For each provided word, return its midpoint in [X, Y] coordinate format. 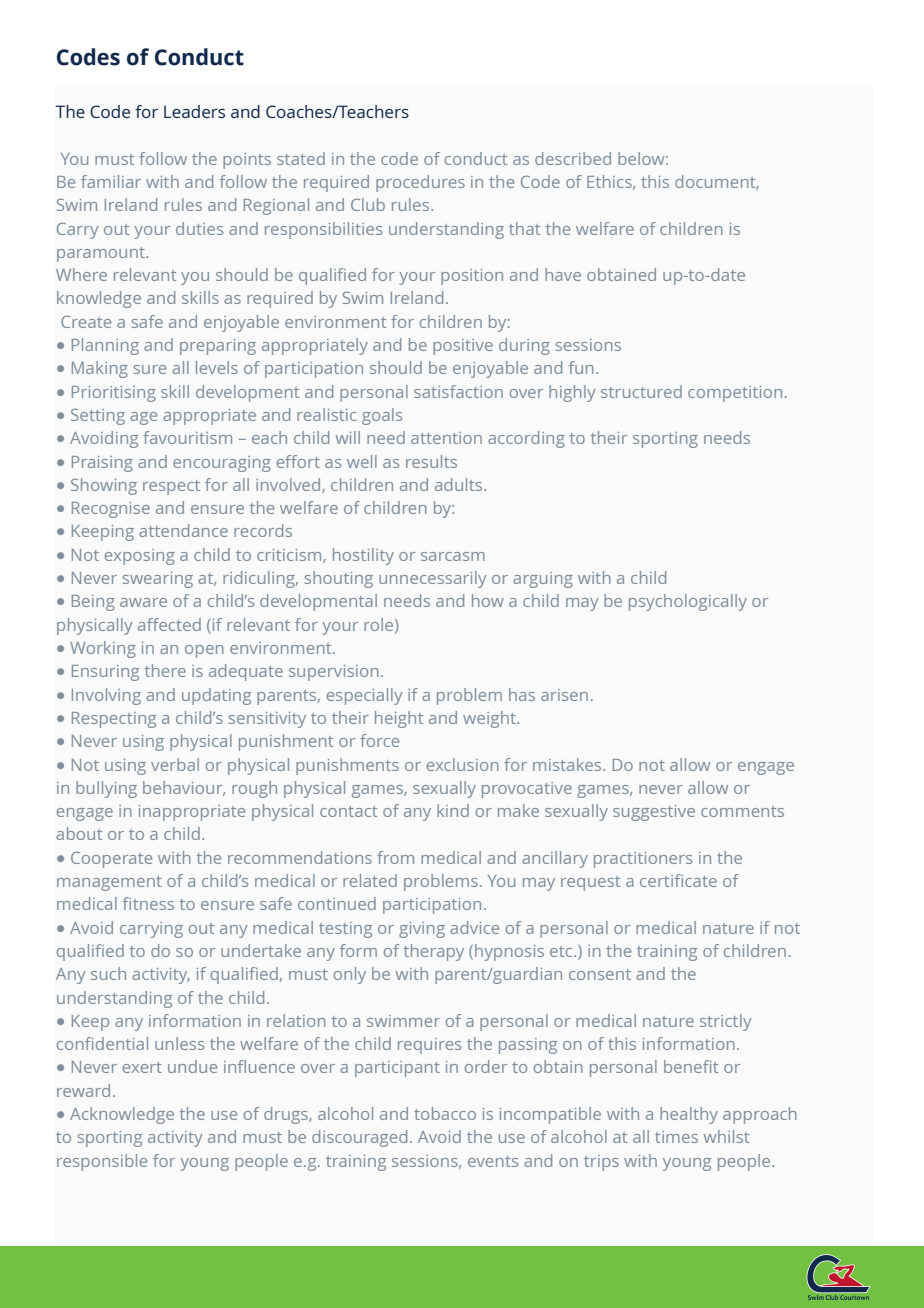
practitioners [643, 860]
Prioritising [114, 394]
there [165, 670]
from [395, 857]
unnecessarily [432, 579]
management [109, 883]
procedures [420, 183]
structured [641, 391]
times [676, 1137]
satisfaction [458, 391]
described [573, 158]
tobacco [445, 1113]
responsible [102, 1162]
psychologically [688, 602]
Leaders [194, 111]
